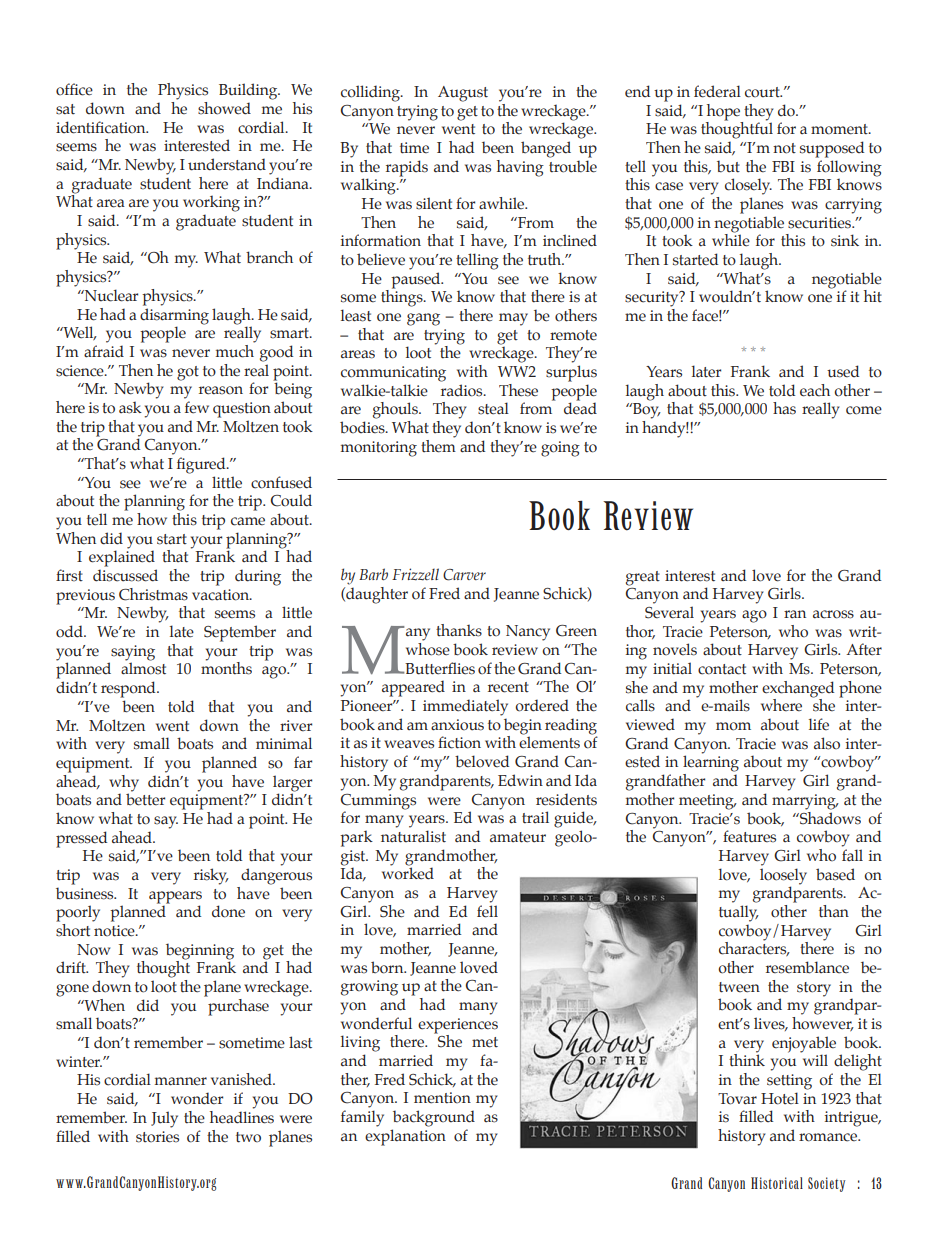 This page has width=952, height=1233. Describe the element at coordinates (463, 94) in the page. I see `August` at that location.
